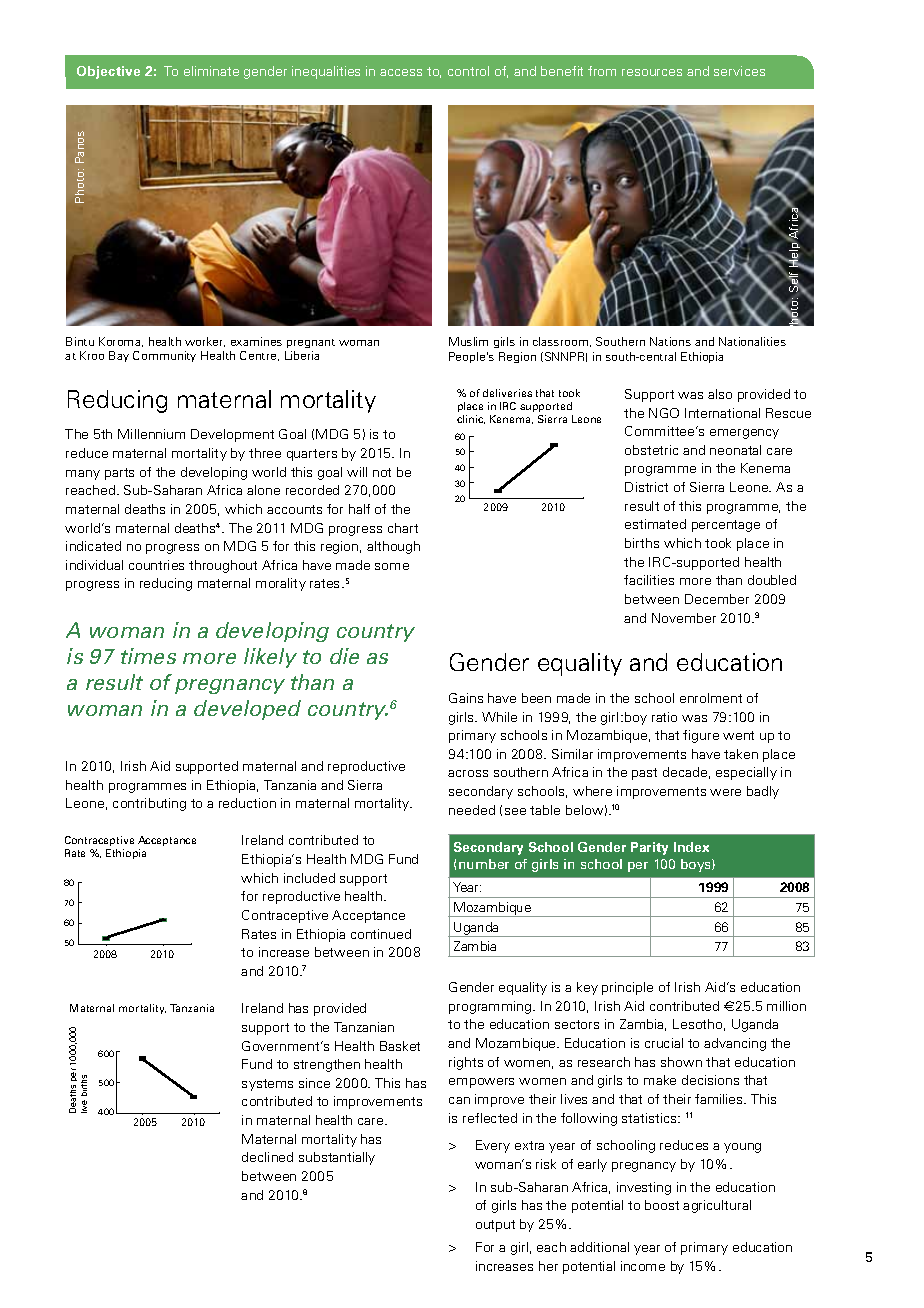 This screenshot has height=1308, width=924. Describe the element at coordinates (670, 341) in the screenshot. I see `Nations` at that location.
